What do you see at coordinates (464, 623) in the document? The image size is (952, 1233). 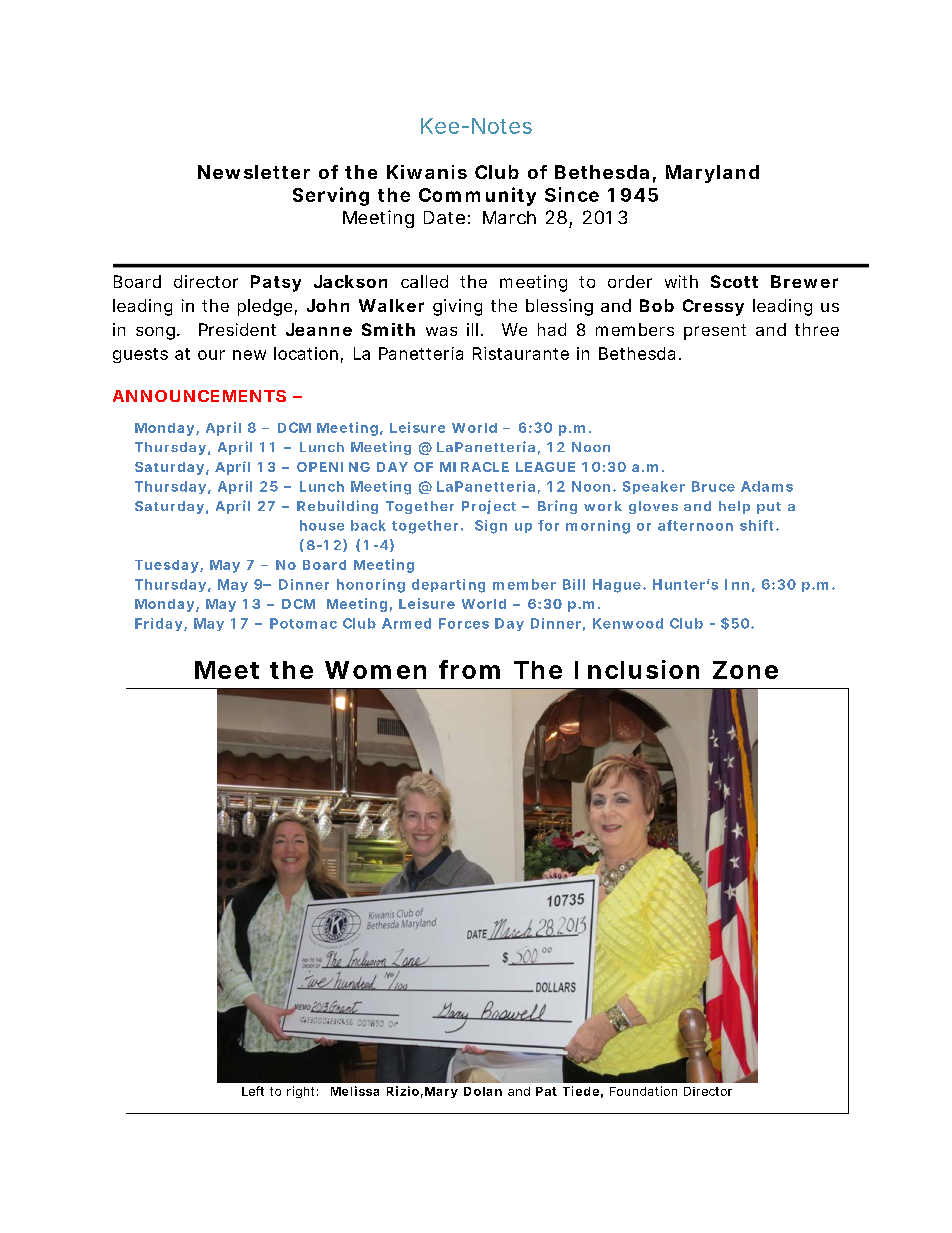 I see `Forces` at bounding box center [464, 623].
